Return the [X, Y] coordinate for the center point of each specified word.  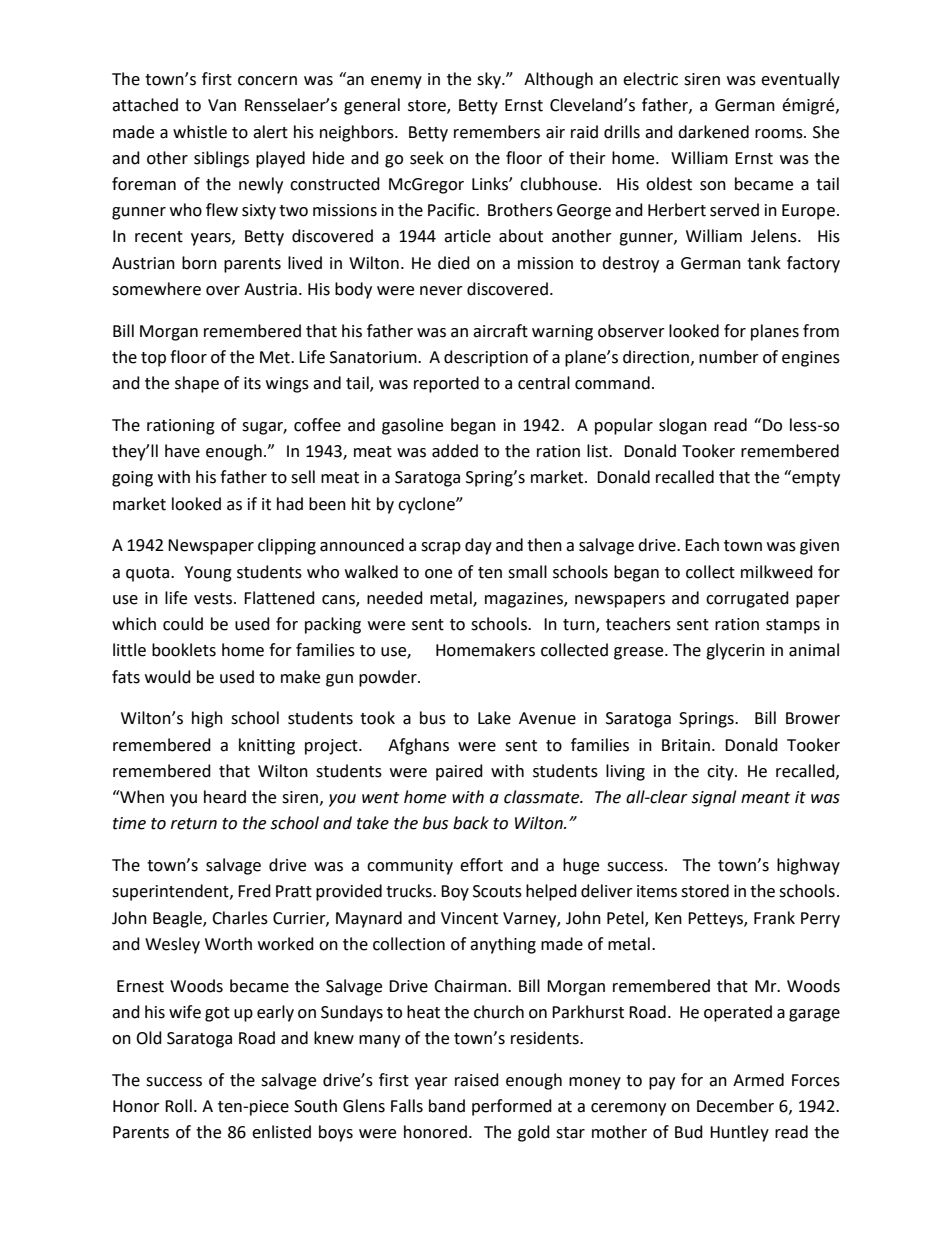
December [735, 1106]
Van [222, 105]
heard [225, 797]
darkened [713, 132]
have [182, 451]
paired [459, 772]
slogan [683, 426]
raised [477, 1080]
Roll [178, 1106]
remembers [497, 132]
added [455, 451]
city [721, 773]
